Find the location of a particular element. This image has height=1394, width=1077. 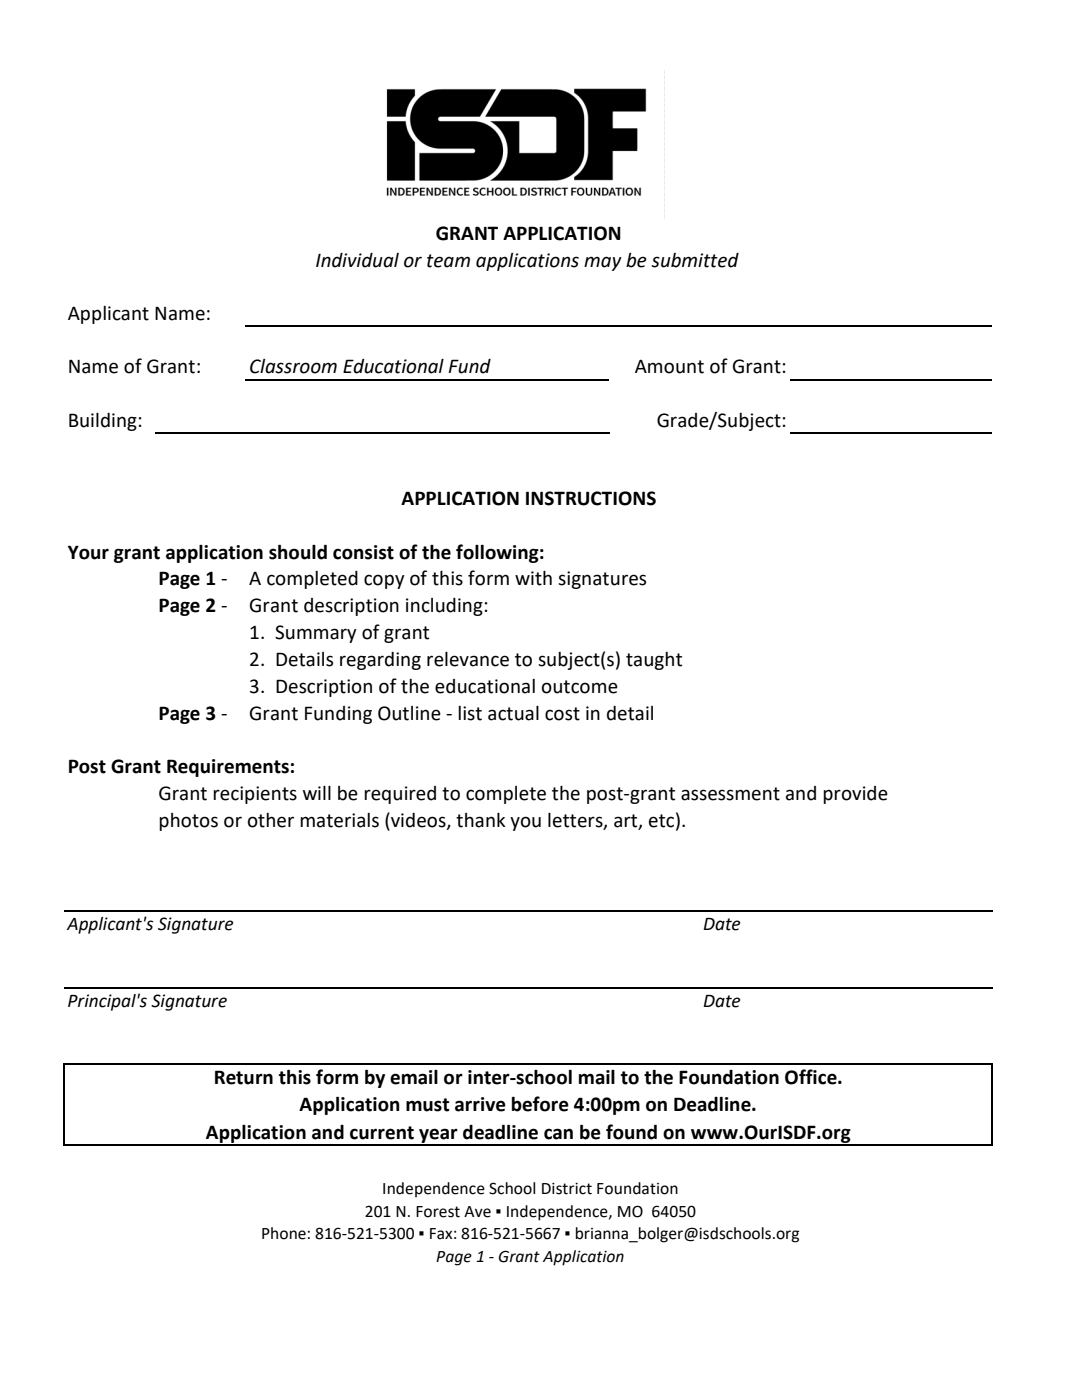

taught is located at coordinates (654, 661).
